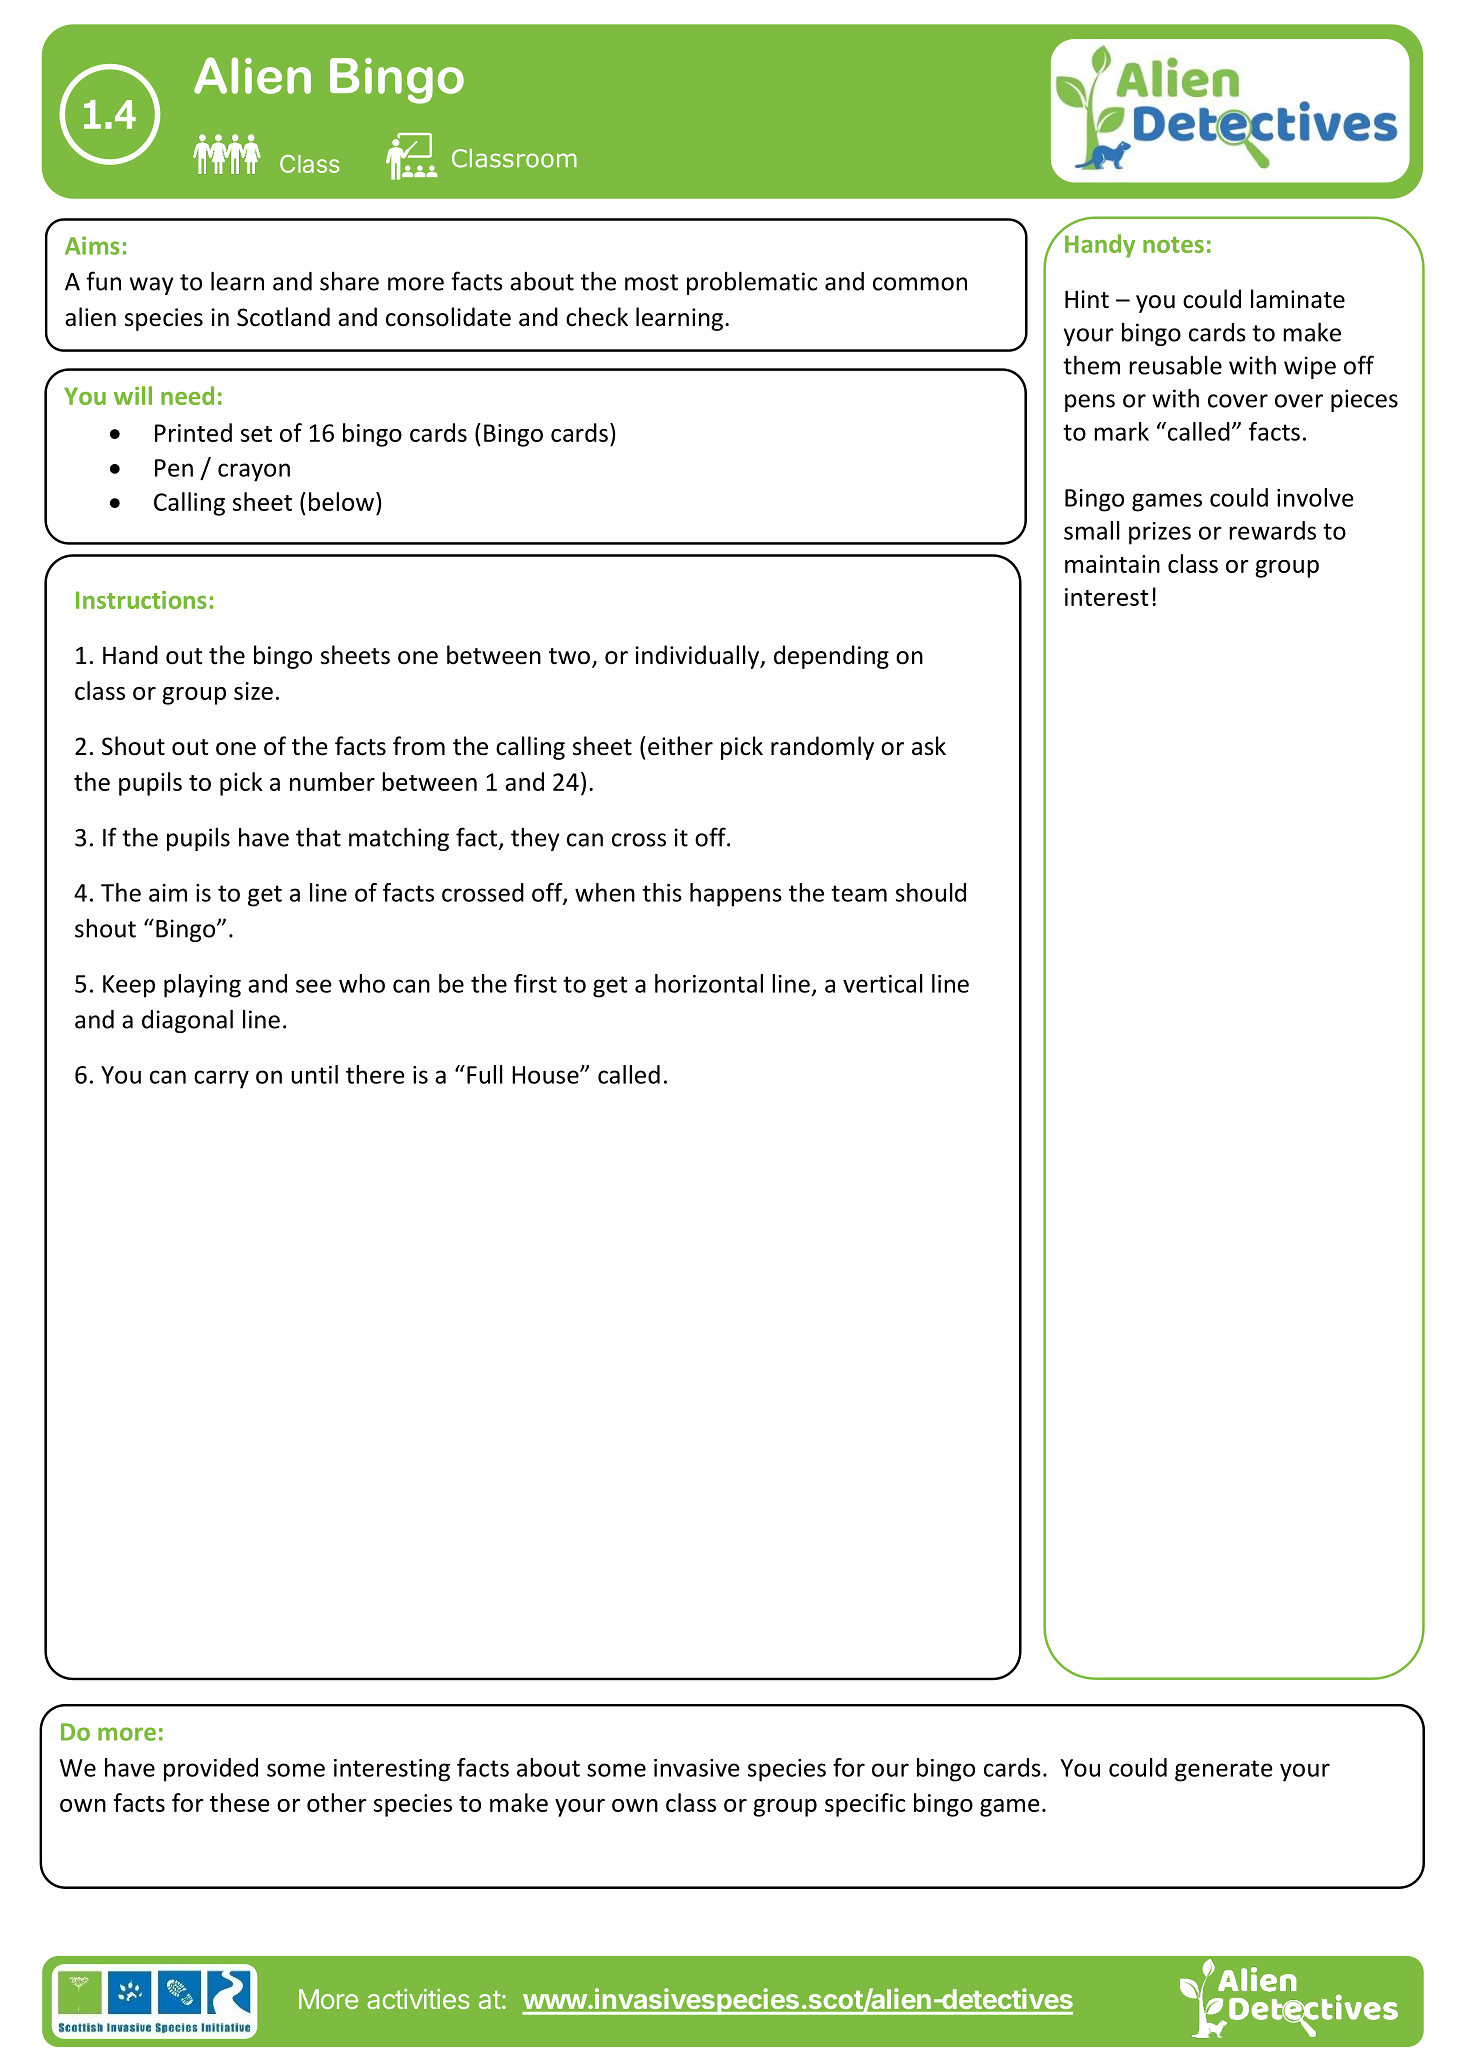  I want to click on other, so click(337, 1802).
